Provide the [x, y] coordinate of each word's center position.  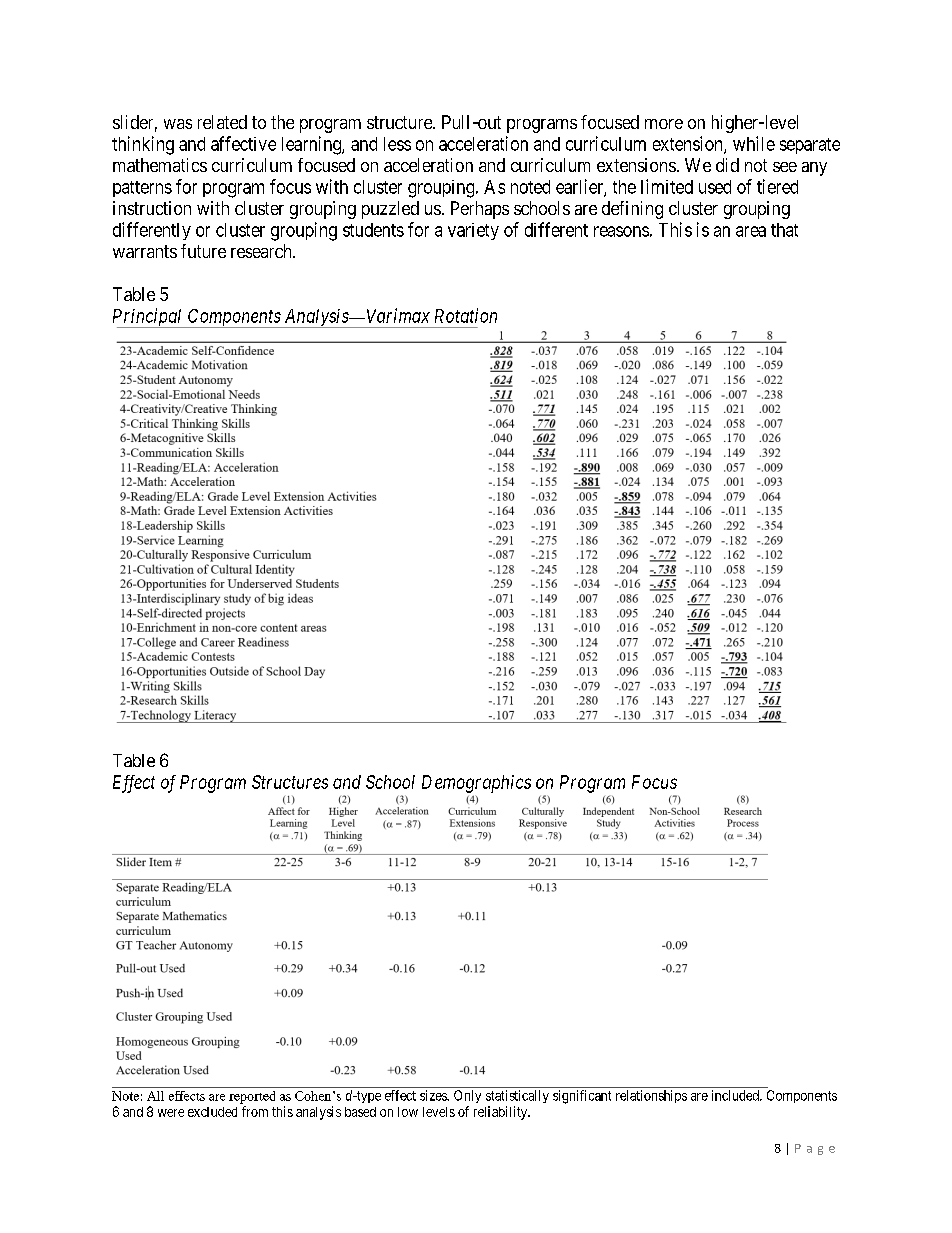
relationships [651, 1096]
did [727, 165]
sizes [434, 1095]
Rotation [466, 315]
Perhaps [480, 210]
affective [243, 143]
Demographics [476, 784]
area [751, 231]
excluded [212, 1112]
